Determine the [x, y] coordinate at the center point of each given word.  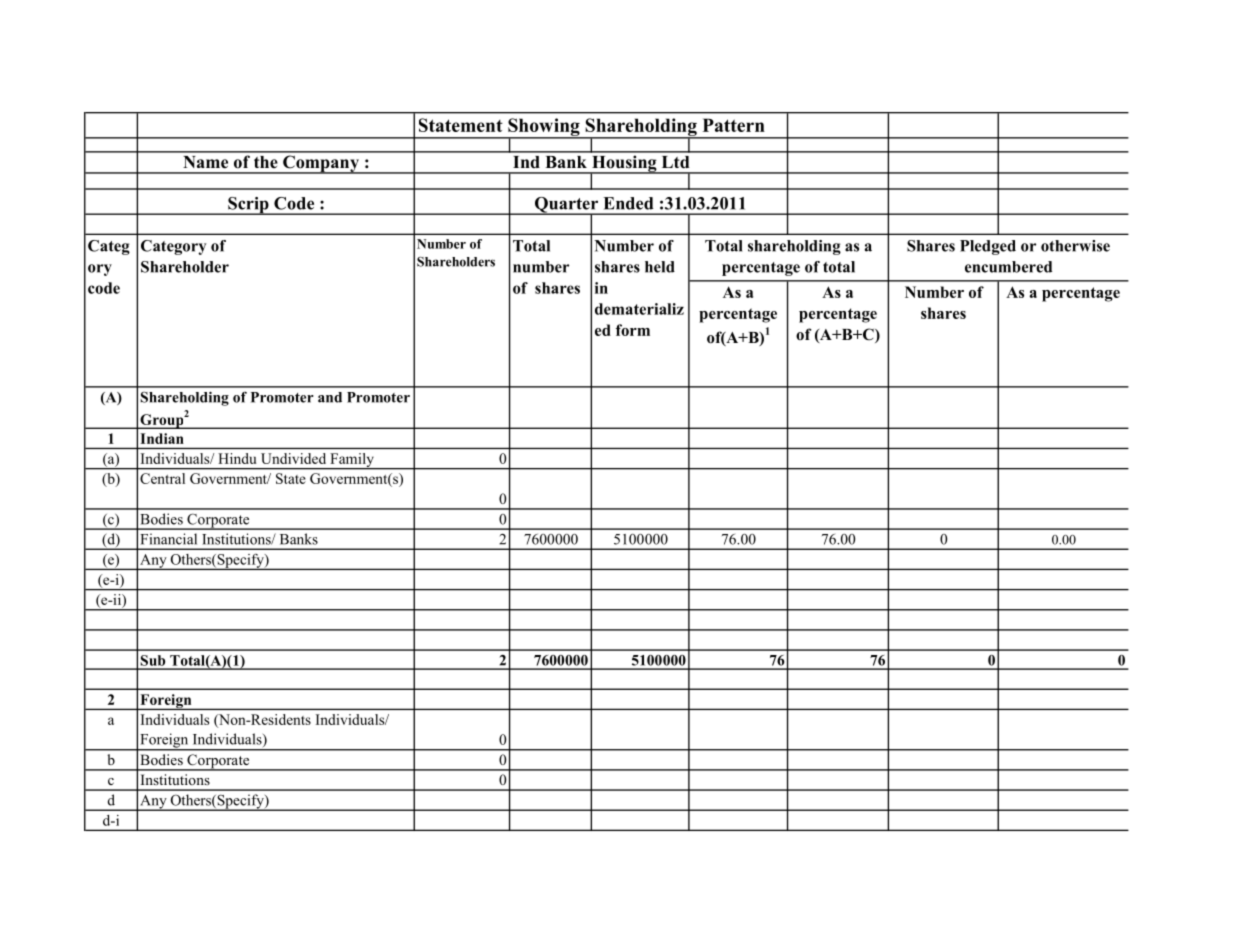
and [330, 397]
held [660, 267]
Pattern [734, 125]
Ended [628, 203]
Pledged [988, 247]
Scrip [248, 206]
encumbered [1008, 267]
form [633, 330]
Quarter [567, 206]
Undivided [293, 458]
